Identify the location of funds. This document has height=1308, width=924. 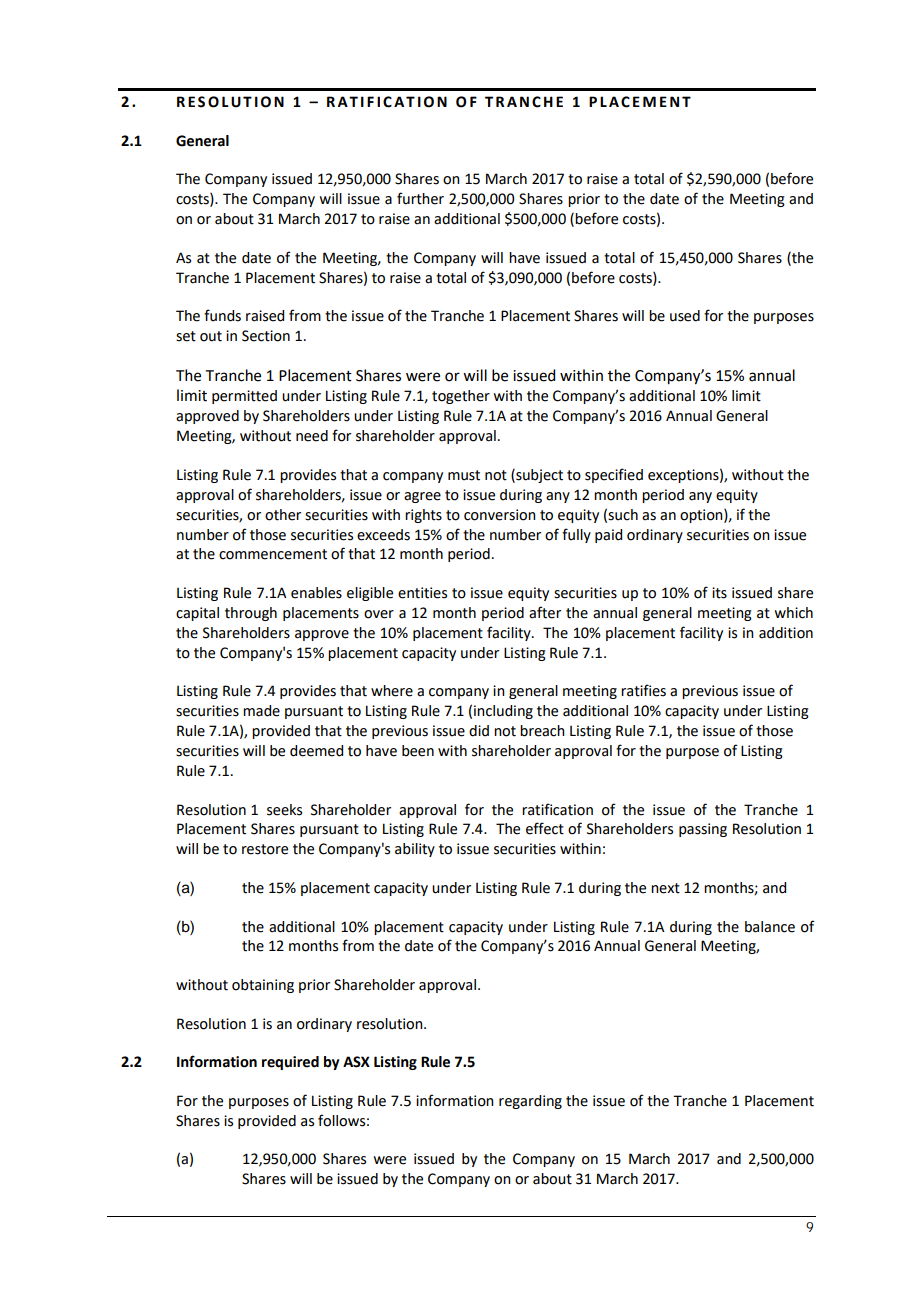
(222, 315).
